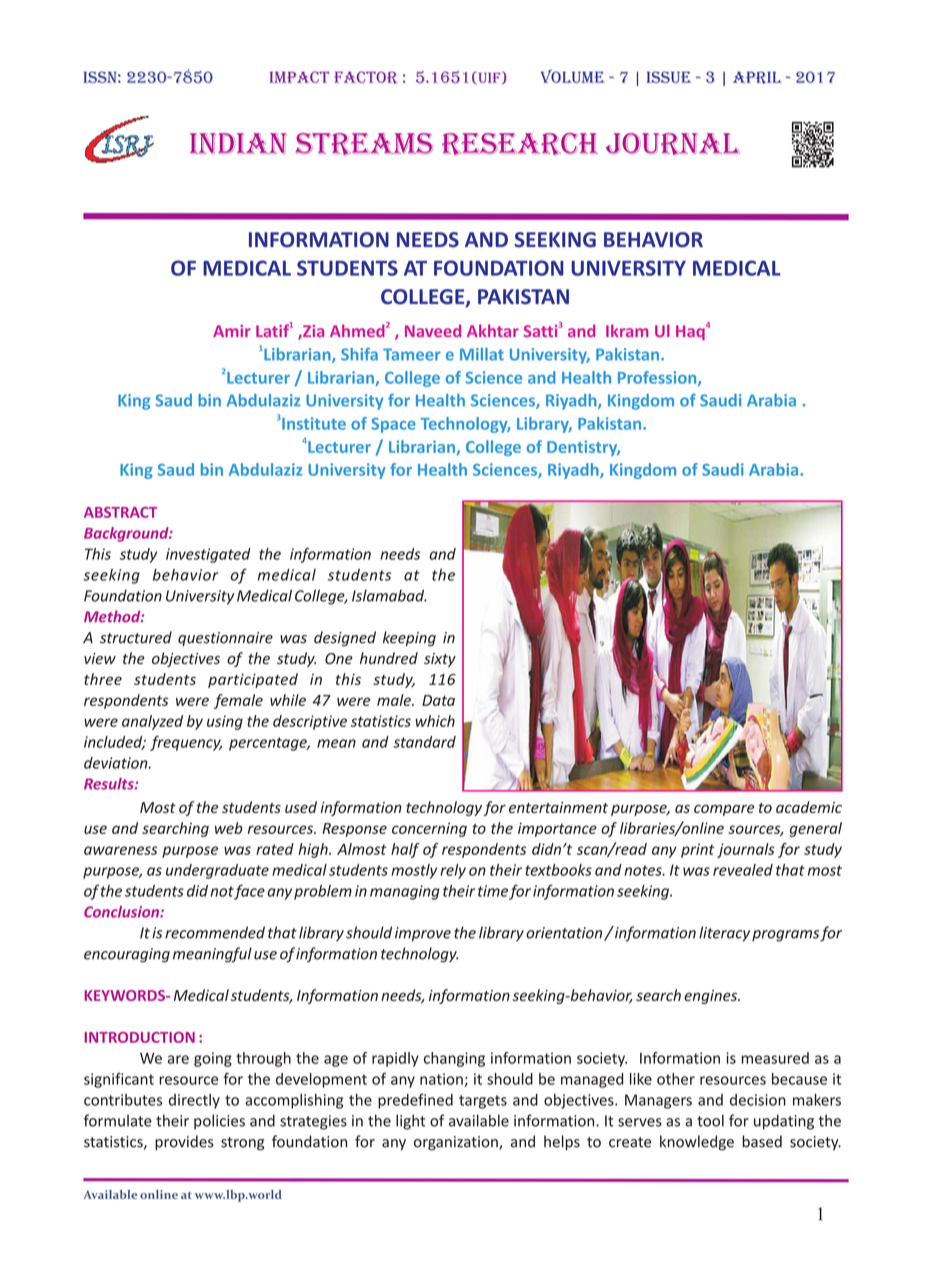  Describe the element at coordinates (238, 143) in the image. I see `Indian` at that location.
